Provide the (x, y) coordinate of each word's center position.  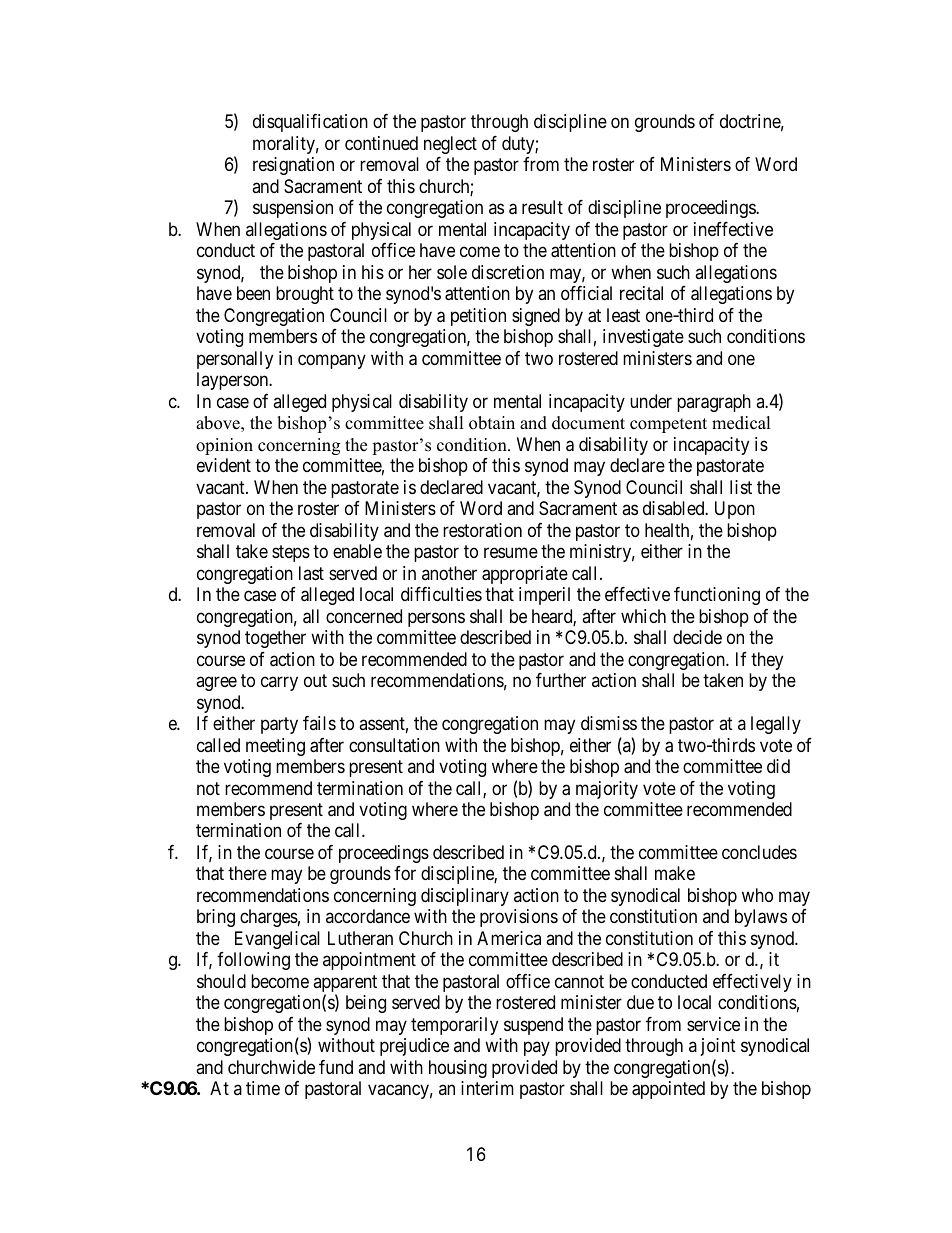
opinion (224, 446)
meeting (275, 747)
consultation (394, 745)
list (741, 487)
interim (487, 1088)
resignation (293, 166)
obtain (492, 423)
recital (641, 293)
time (263, 1088)
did (778, 766)
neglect (450, 145)
